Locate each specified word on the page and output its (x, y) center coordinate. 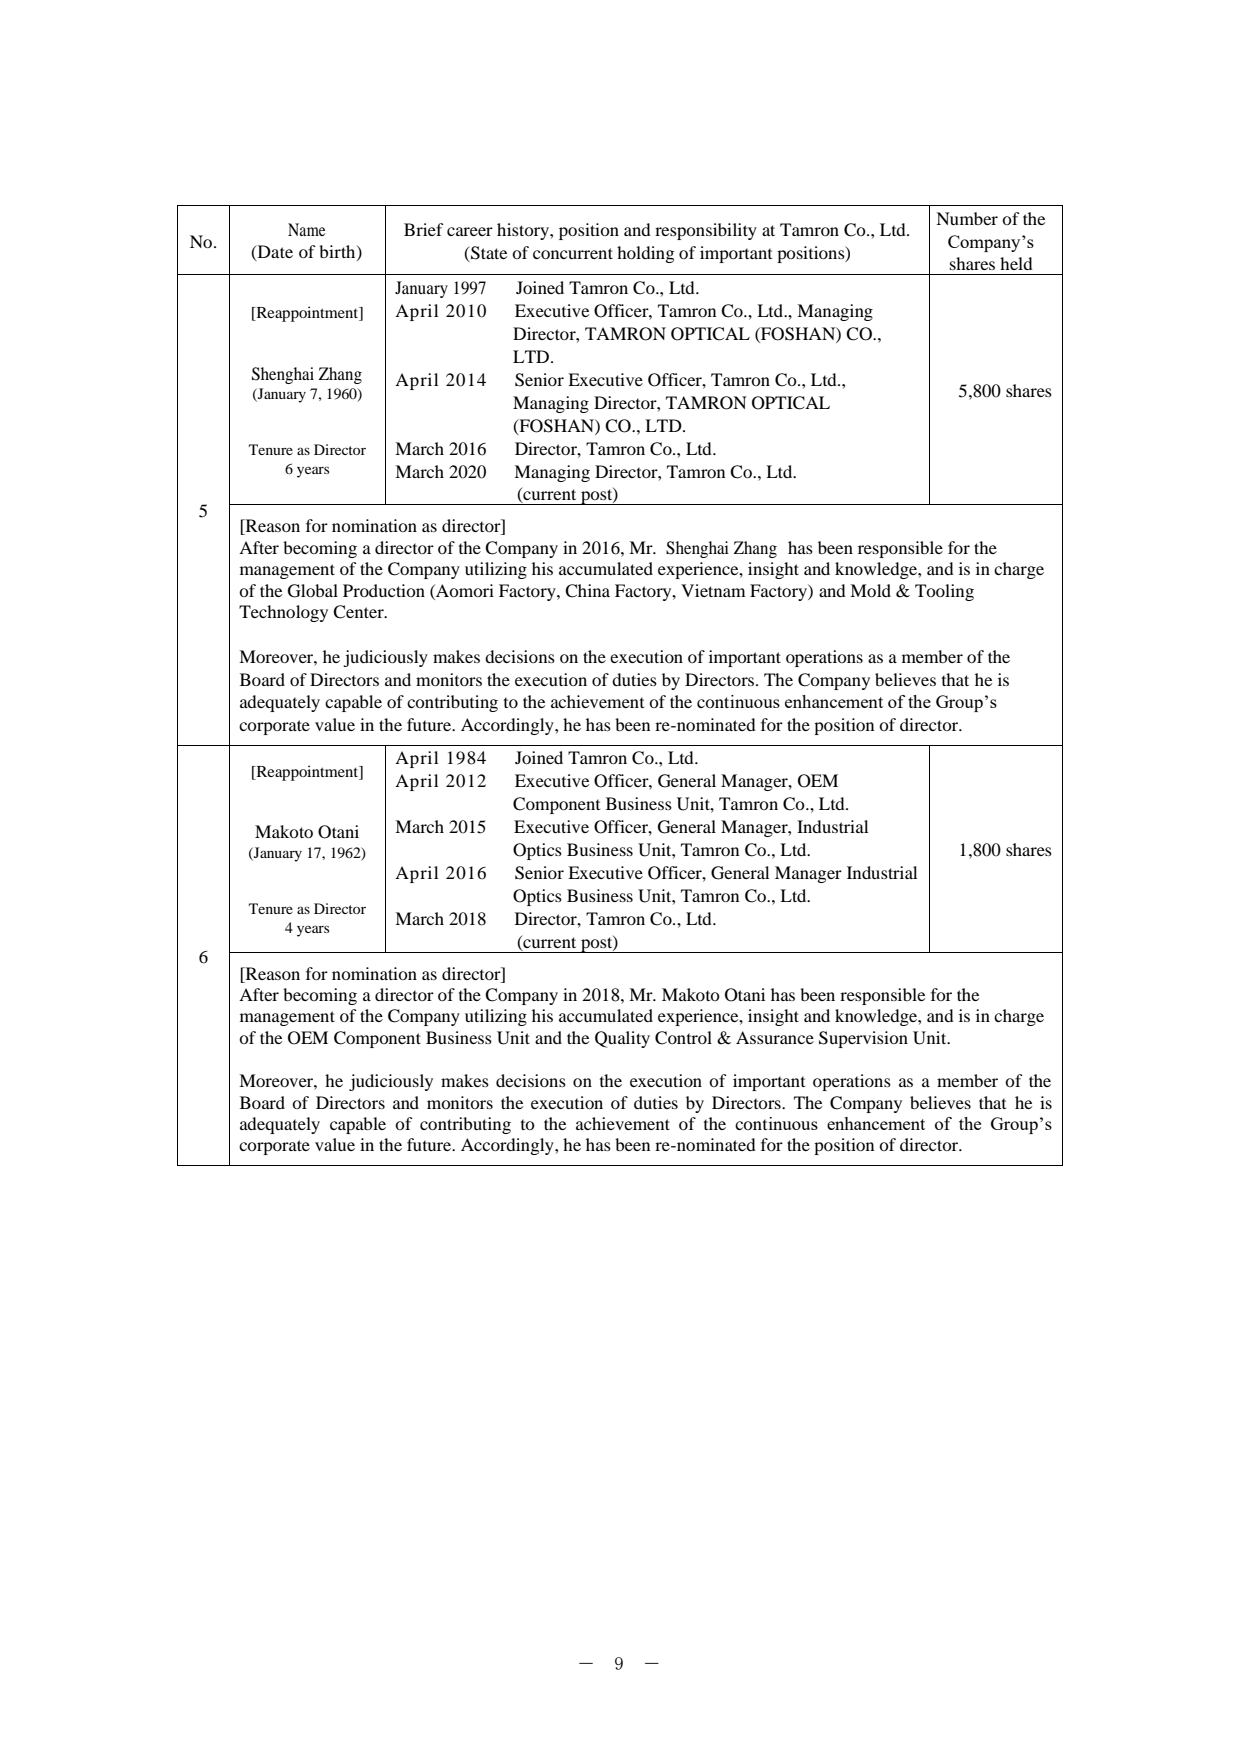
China (587, 591)
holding (645, 254)
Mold (870, 590)
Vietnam (713, 590)
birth (338, 252)
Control (683, 1038)
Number (967, 218)
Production (384, 590)
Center (359, 612)
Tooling (944, 592)
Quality (622, 1039)
